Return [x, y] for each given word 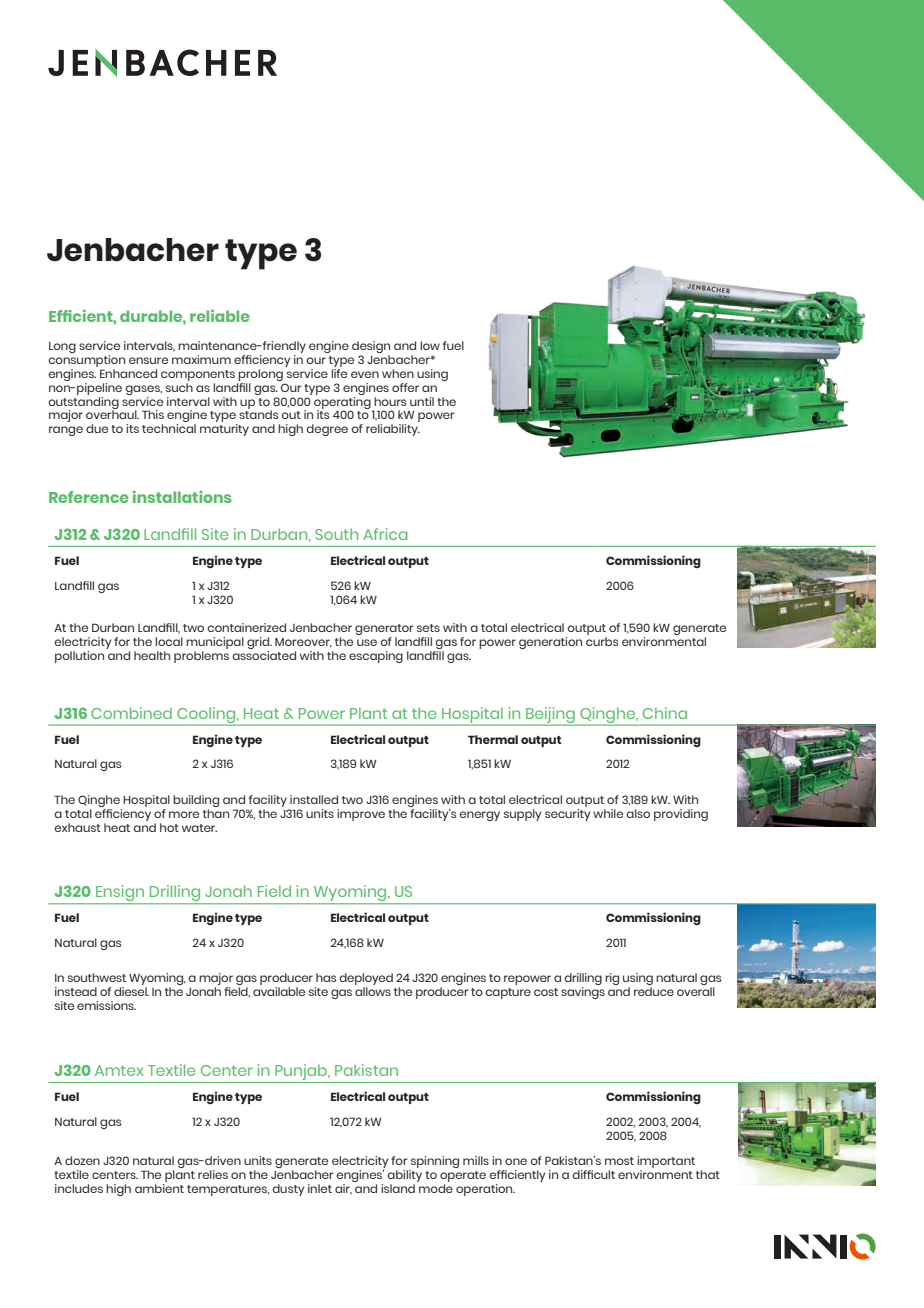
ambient [159, 1187]
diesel [131, 991]
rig [612, 979]
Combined [131, 713]
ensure [148, 360]
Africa [385, 534]
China [665, 713]
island [398, 1188]
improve [361, 815]
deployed [366, 980]
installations [182, 496]
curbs [602, 641]
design [371, 347]
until [422, 401]
